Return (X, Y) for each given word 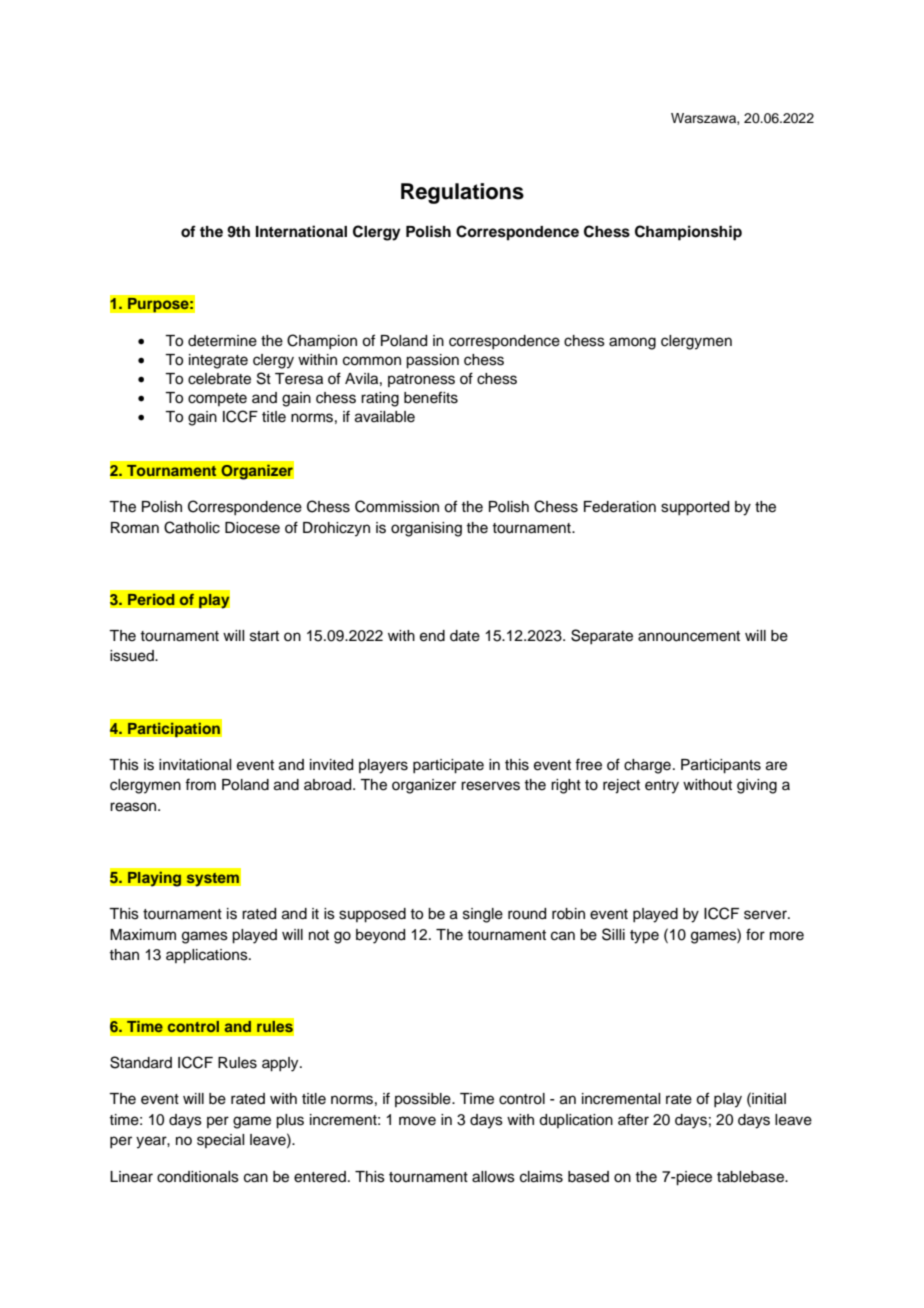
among (632, 343)
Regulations (462, 193)
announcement (689, 636)
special (220, 1141)
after (633, 1119)
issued (133, 656)
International (301, 231)
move (417, 1121)
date (465, 636)
